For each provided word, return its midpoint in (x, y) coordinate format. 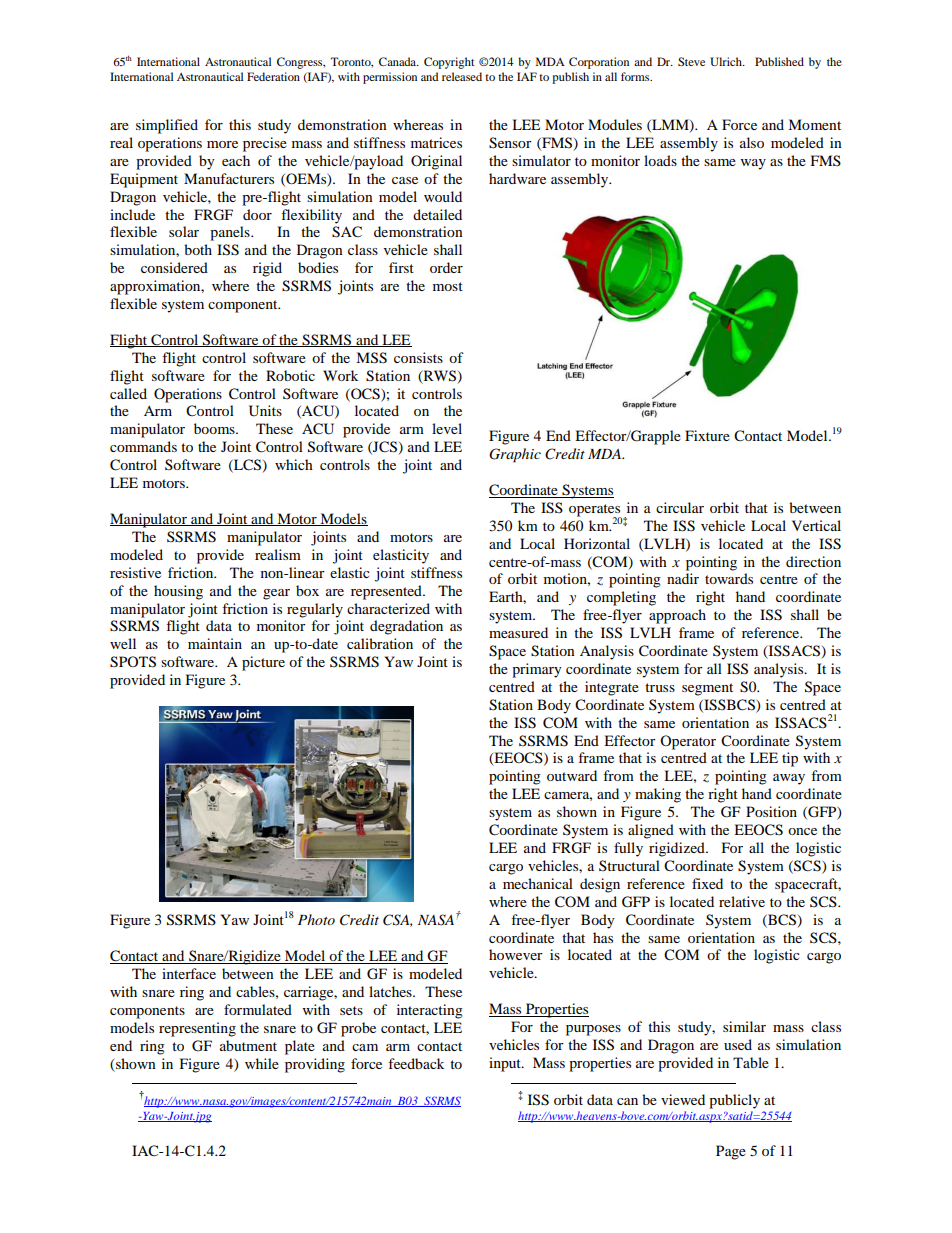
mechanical (538, 883)
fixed (707, 883)
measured (518, 632)
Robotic (290, 375)
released (462, 76)
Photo (316, 919)
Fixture (707, 435)
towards (729, 578)
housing (178, 592)
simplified (167, 126)
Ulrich (727, 61)
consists (418, 357)
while (262, 1063)
